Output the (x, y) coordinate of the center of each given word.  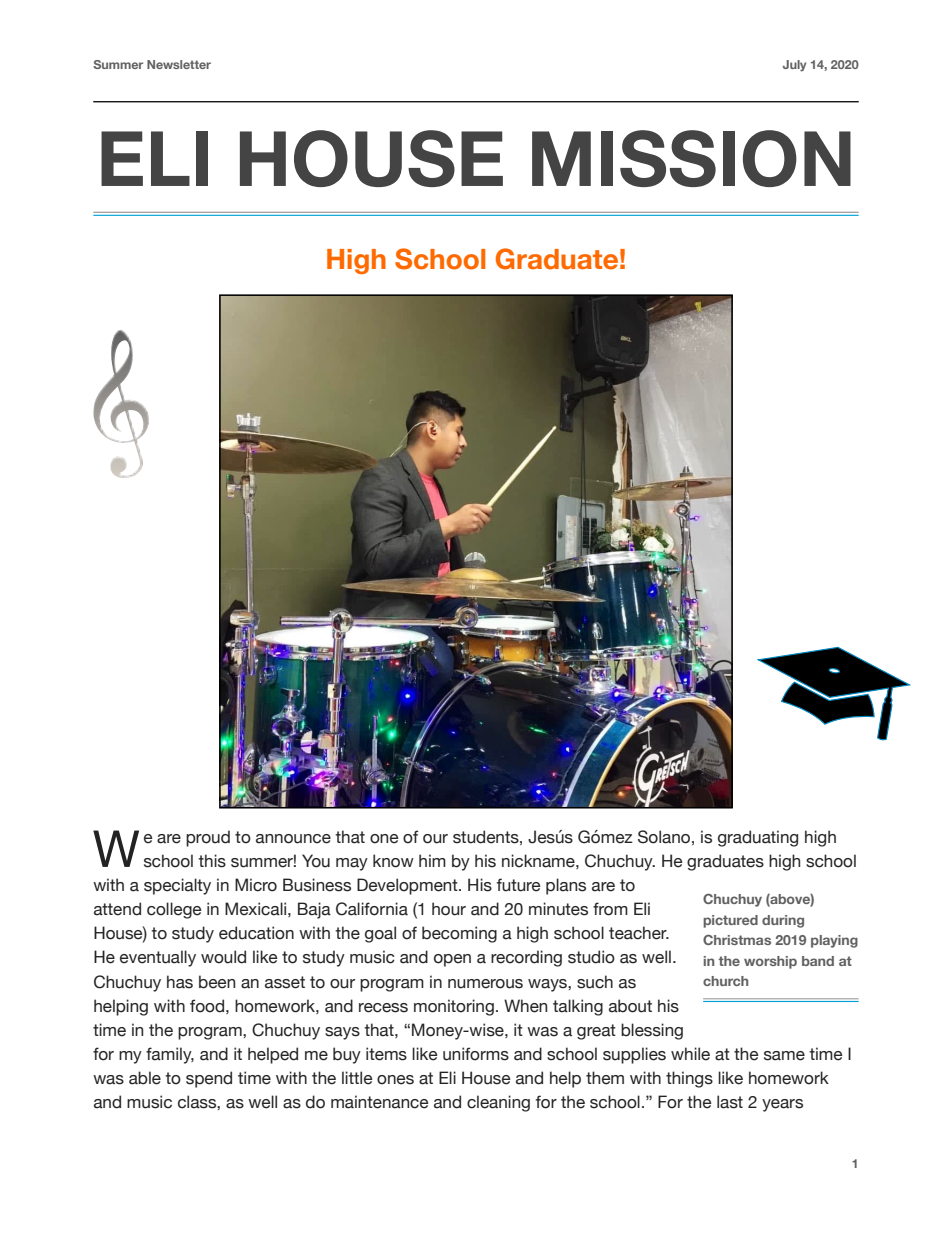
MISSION (691, 158)
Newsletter (179, 64)
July (794, 66)
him (432, 860)
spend (209, 1079)
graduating (758, 838)
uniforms (476, 1054)
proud (208, 838)
